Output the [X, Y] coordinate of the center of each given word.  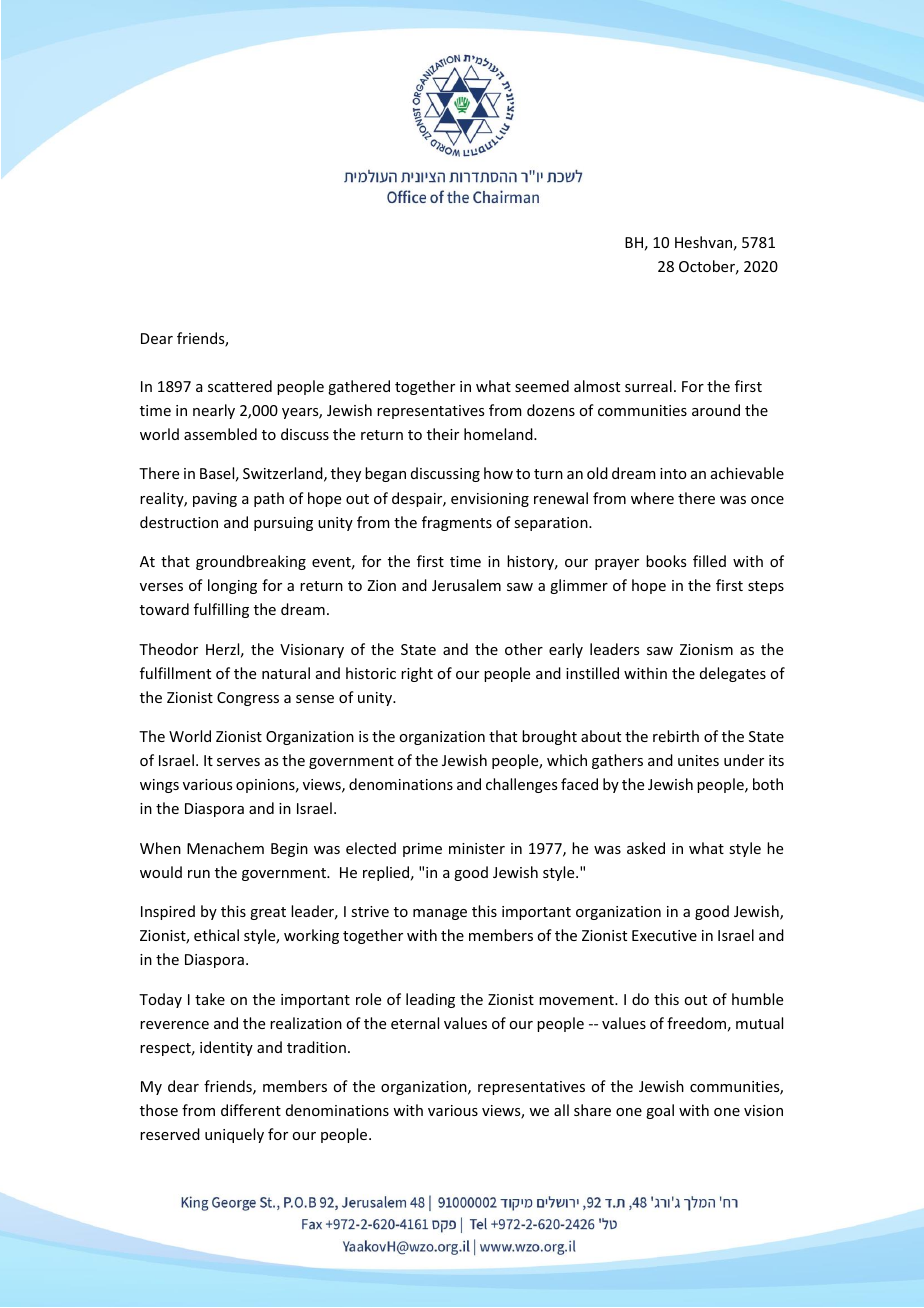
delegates [733, 674]
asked [646, 848]
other [524, 649]
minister [477, 848]
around [716, 410]
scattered [240, 386]
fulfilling [221, 610]
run [199, 874]
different [251, 1110]
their [443, 434]
